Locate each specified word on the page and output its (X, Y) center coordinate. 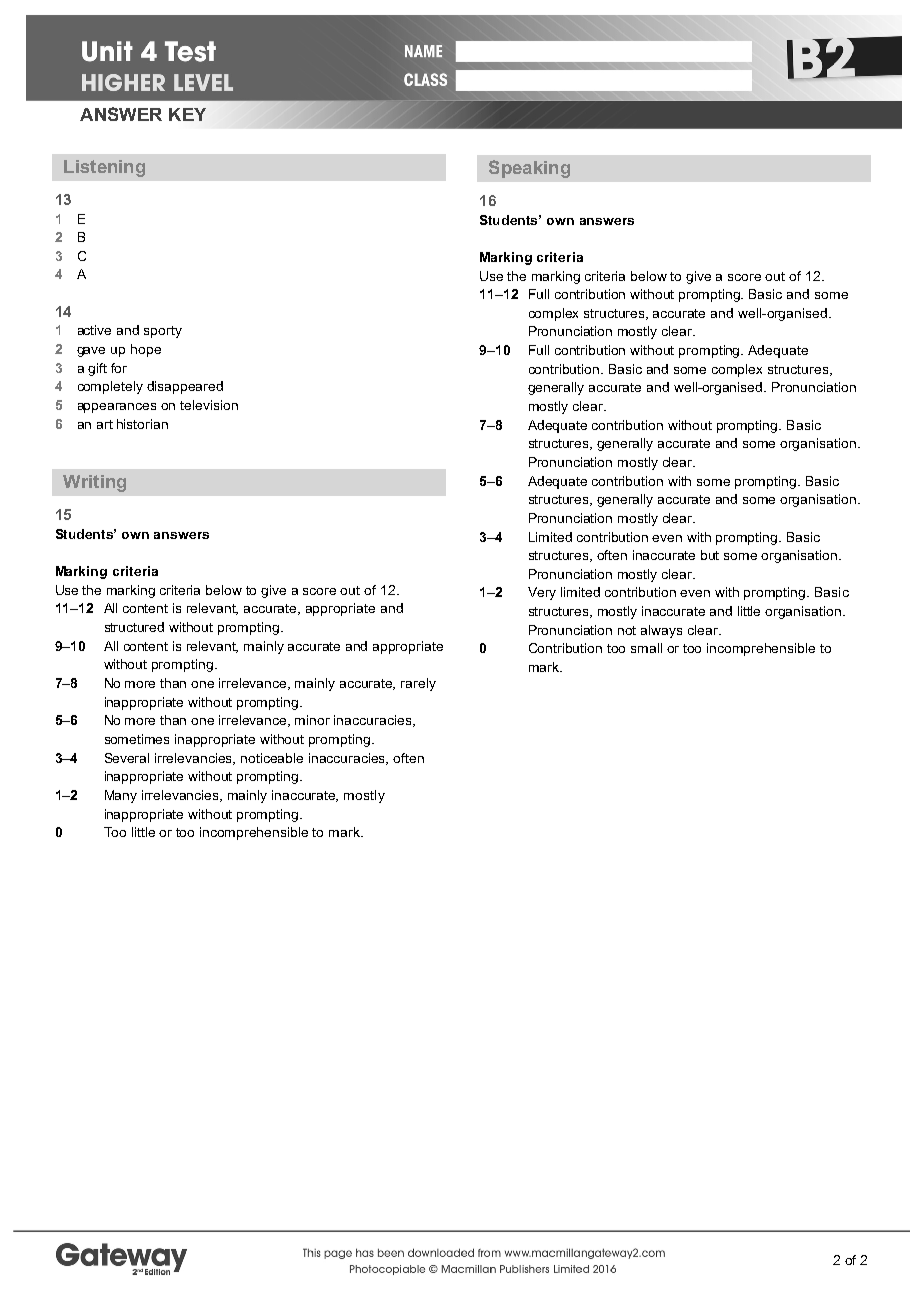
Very (542, 593)
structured (134, 627)
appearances (117, 408)
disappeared (185, 387)
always (661, 631)
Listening (104, 168)
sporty (163, 332)
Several (127, 758)
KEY (187, 114)
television (209, 405)
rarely (418, 684)
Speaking (529, 169)
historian (142, 424)
